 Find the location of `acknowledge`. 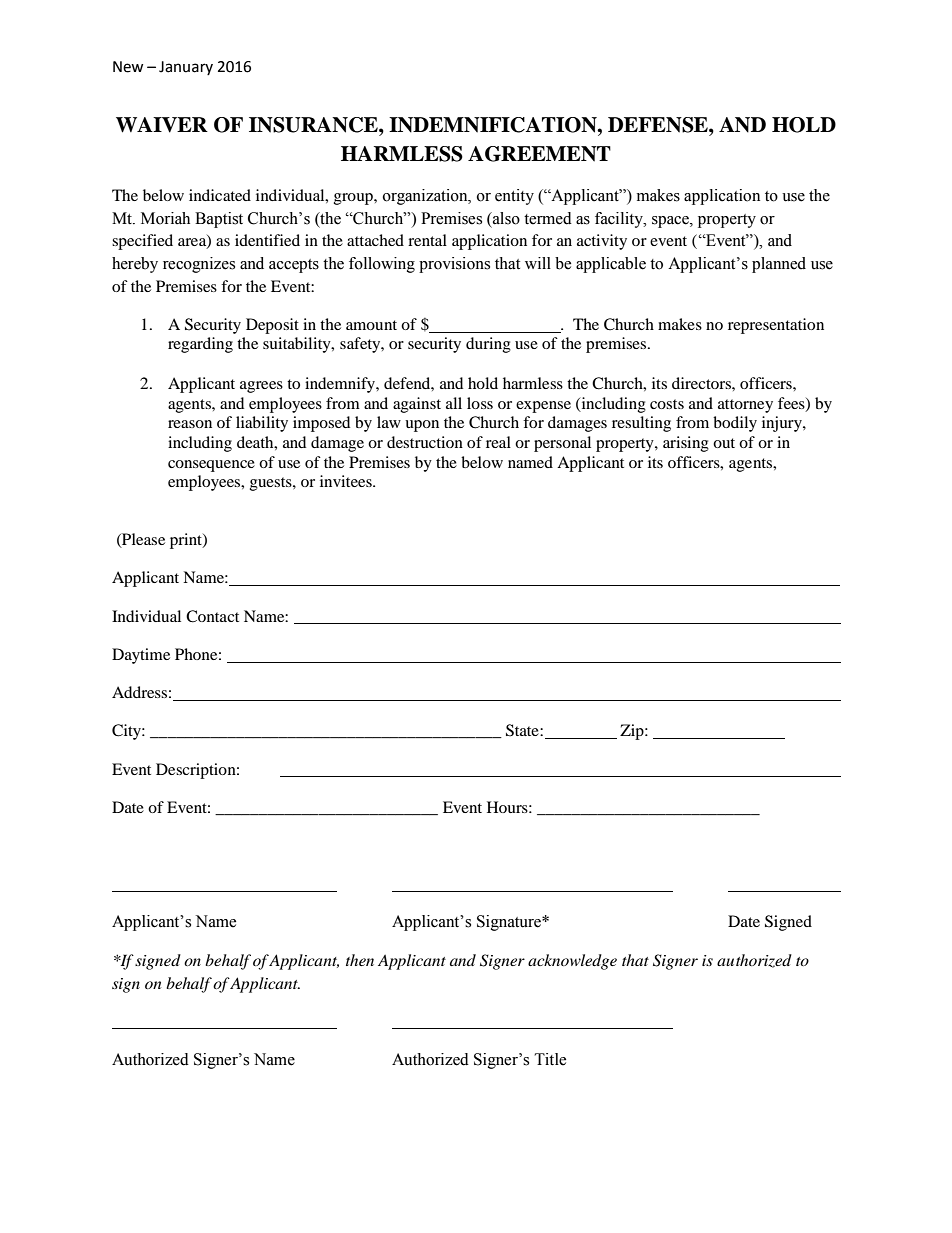

acknowledge is located at coordinates (572, 962).
